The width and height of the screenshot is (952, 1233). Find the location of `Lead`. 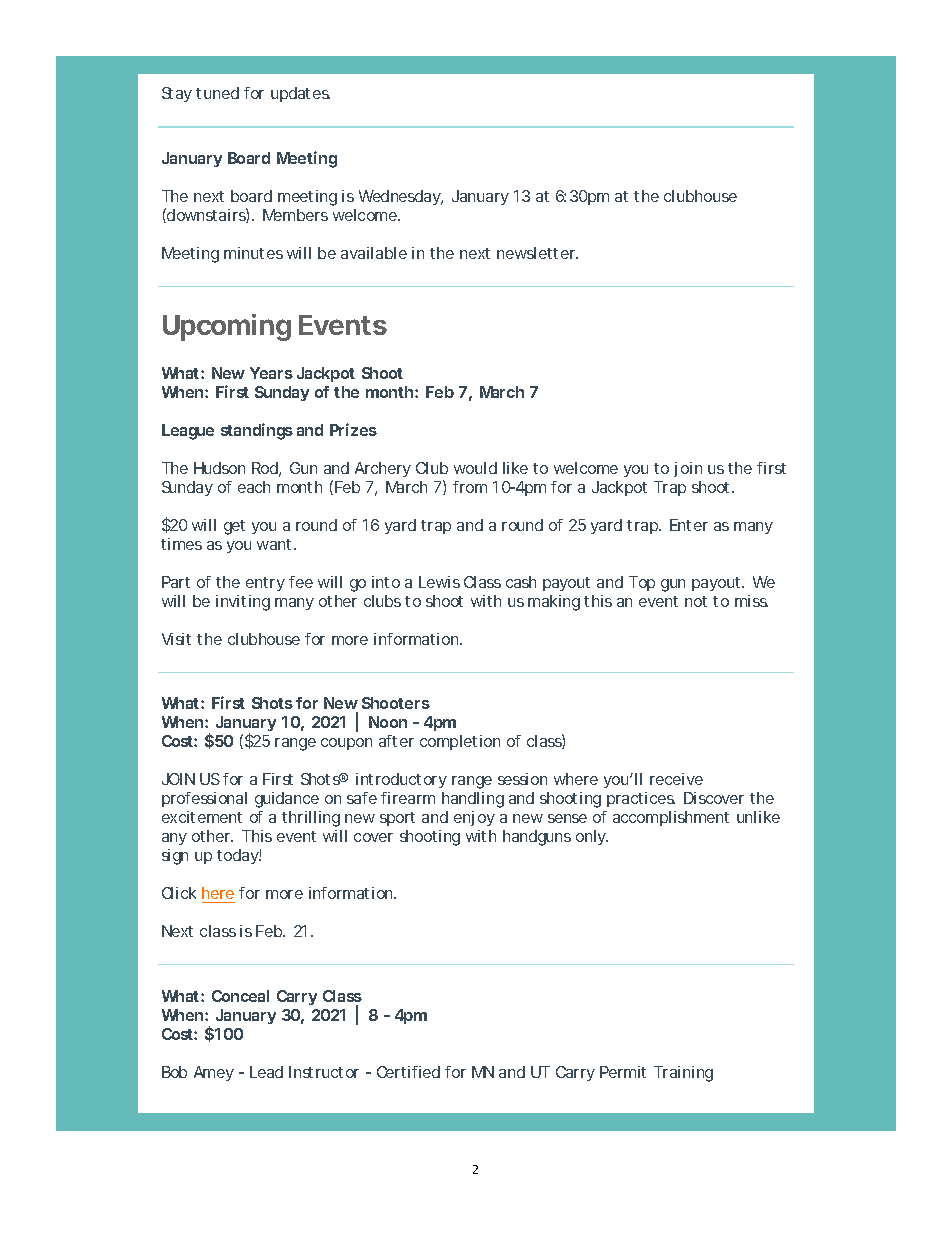

Lead is located at coordinates (266, 1072).
